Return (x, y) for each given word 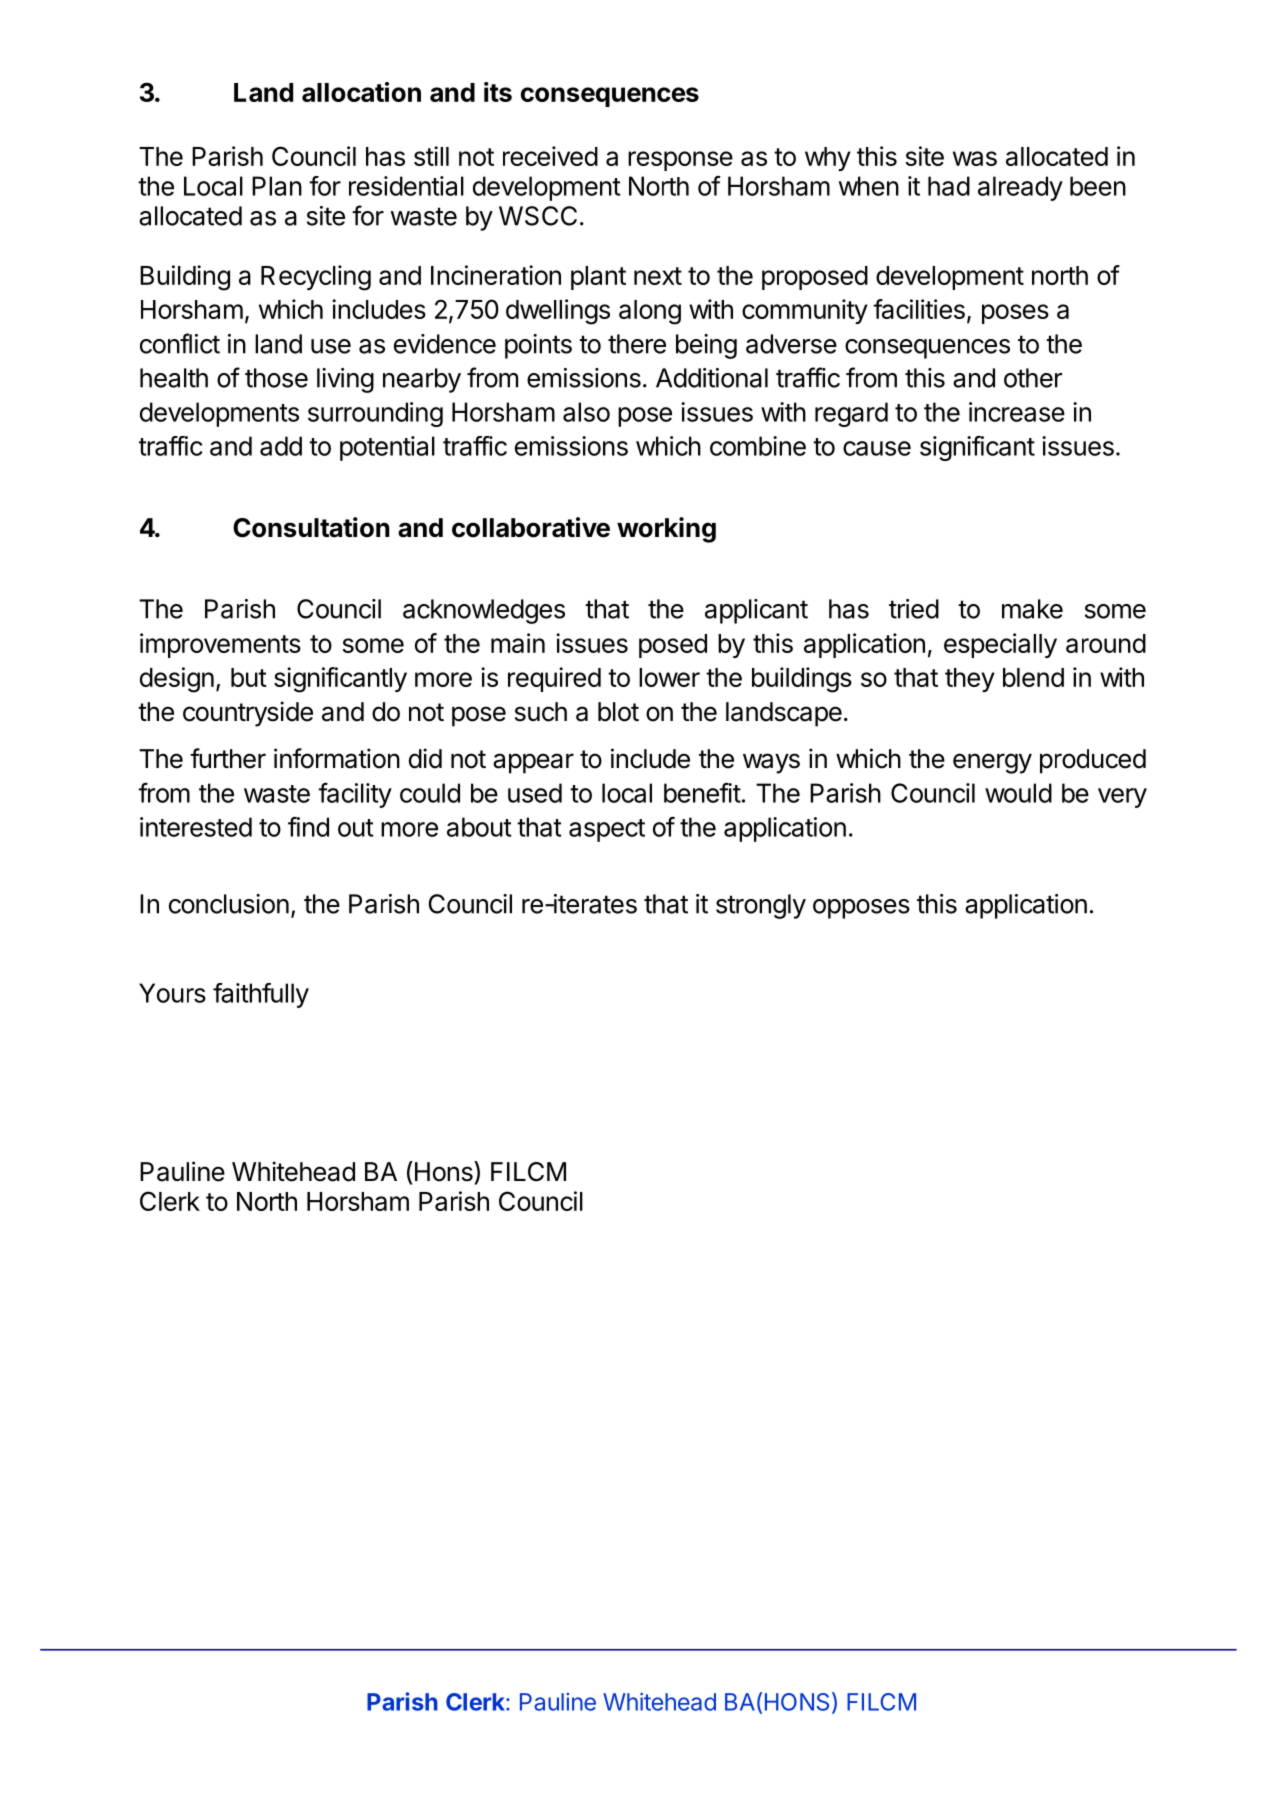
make (1032, 609)
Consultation (311, 527)
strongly (761, 906)
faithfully (261, 995)
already (1020, 188)
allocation (361, 92)
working (666, 530)
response (680, 161)
